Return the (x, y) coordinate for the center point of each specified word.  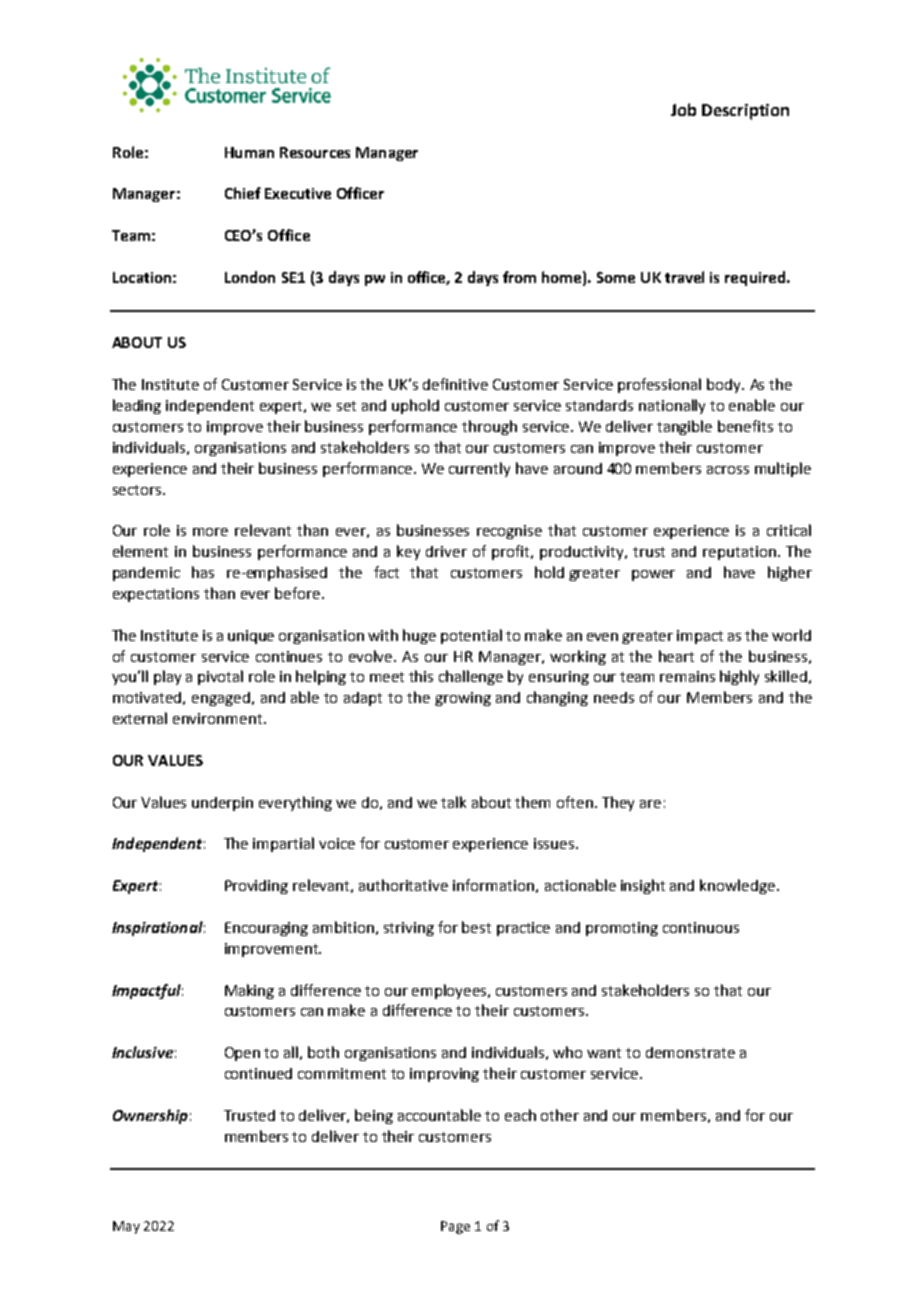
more (210, 532)
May (126, 1227)
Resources (315, 152)
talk (453, 802)
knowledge (739, 886)
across (728, 470)
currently (479, 469)
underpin (222, 804)
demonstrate (690, 1052)
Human (249, 152)
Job (683, 109)
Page (455, 1227)
